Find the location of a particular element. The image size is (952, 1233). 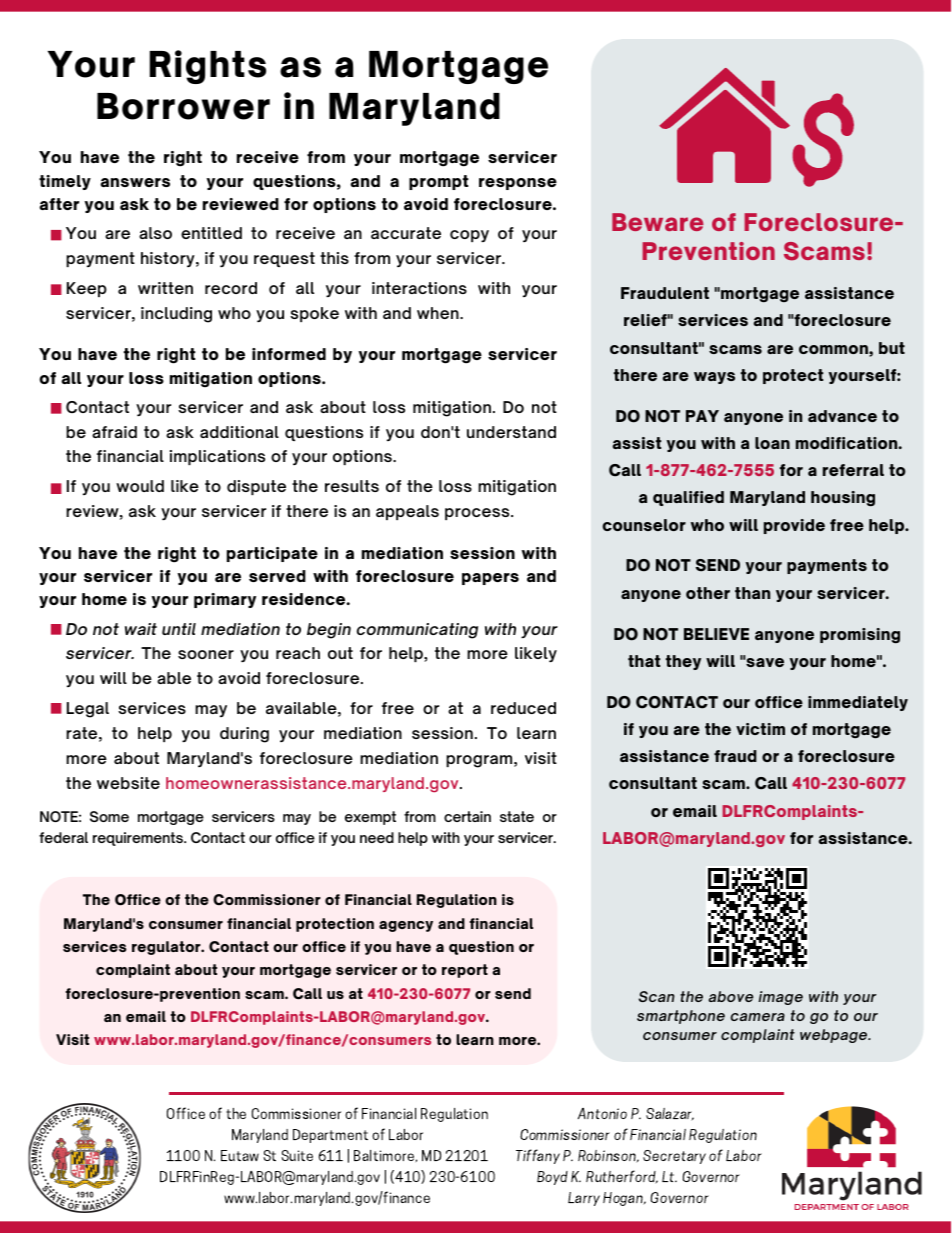

Suite is located at coordinates (297, 1155).
